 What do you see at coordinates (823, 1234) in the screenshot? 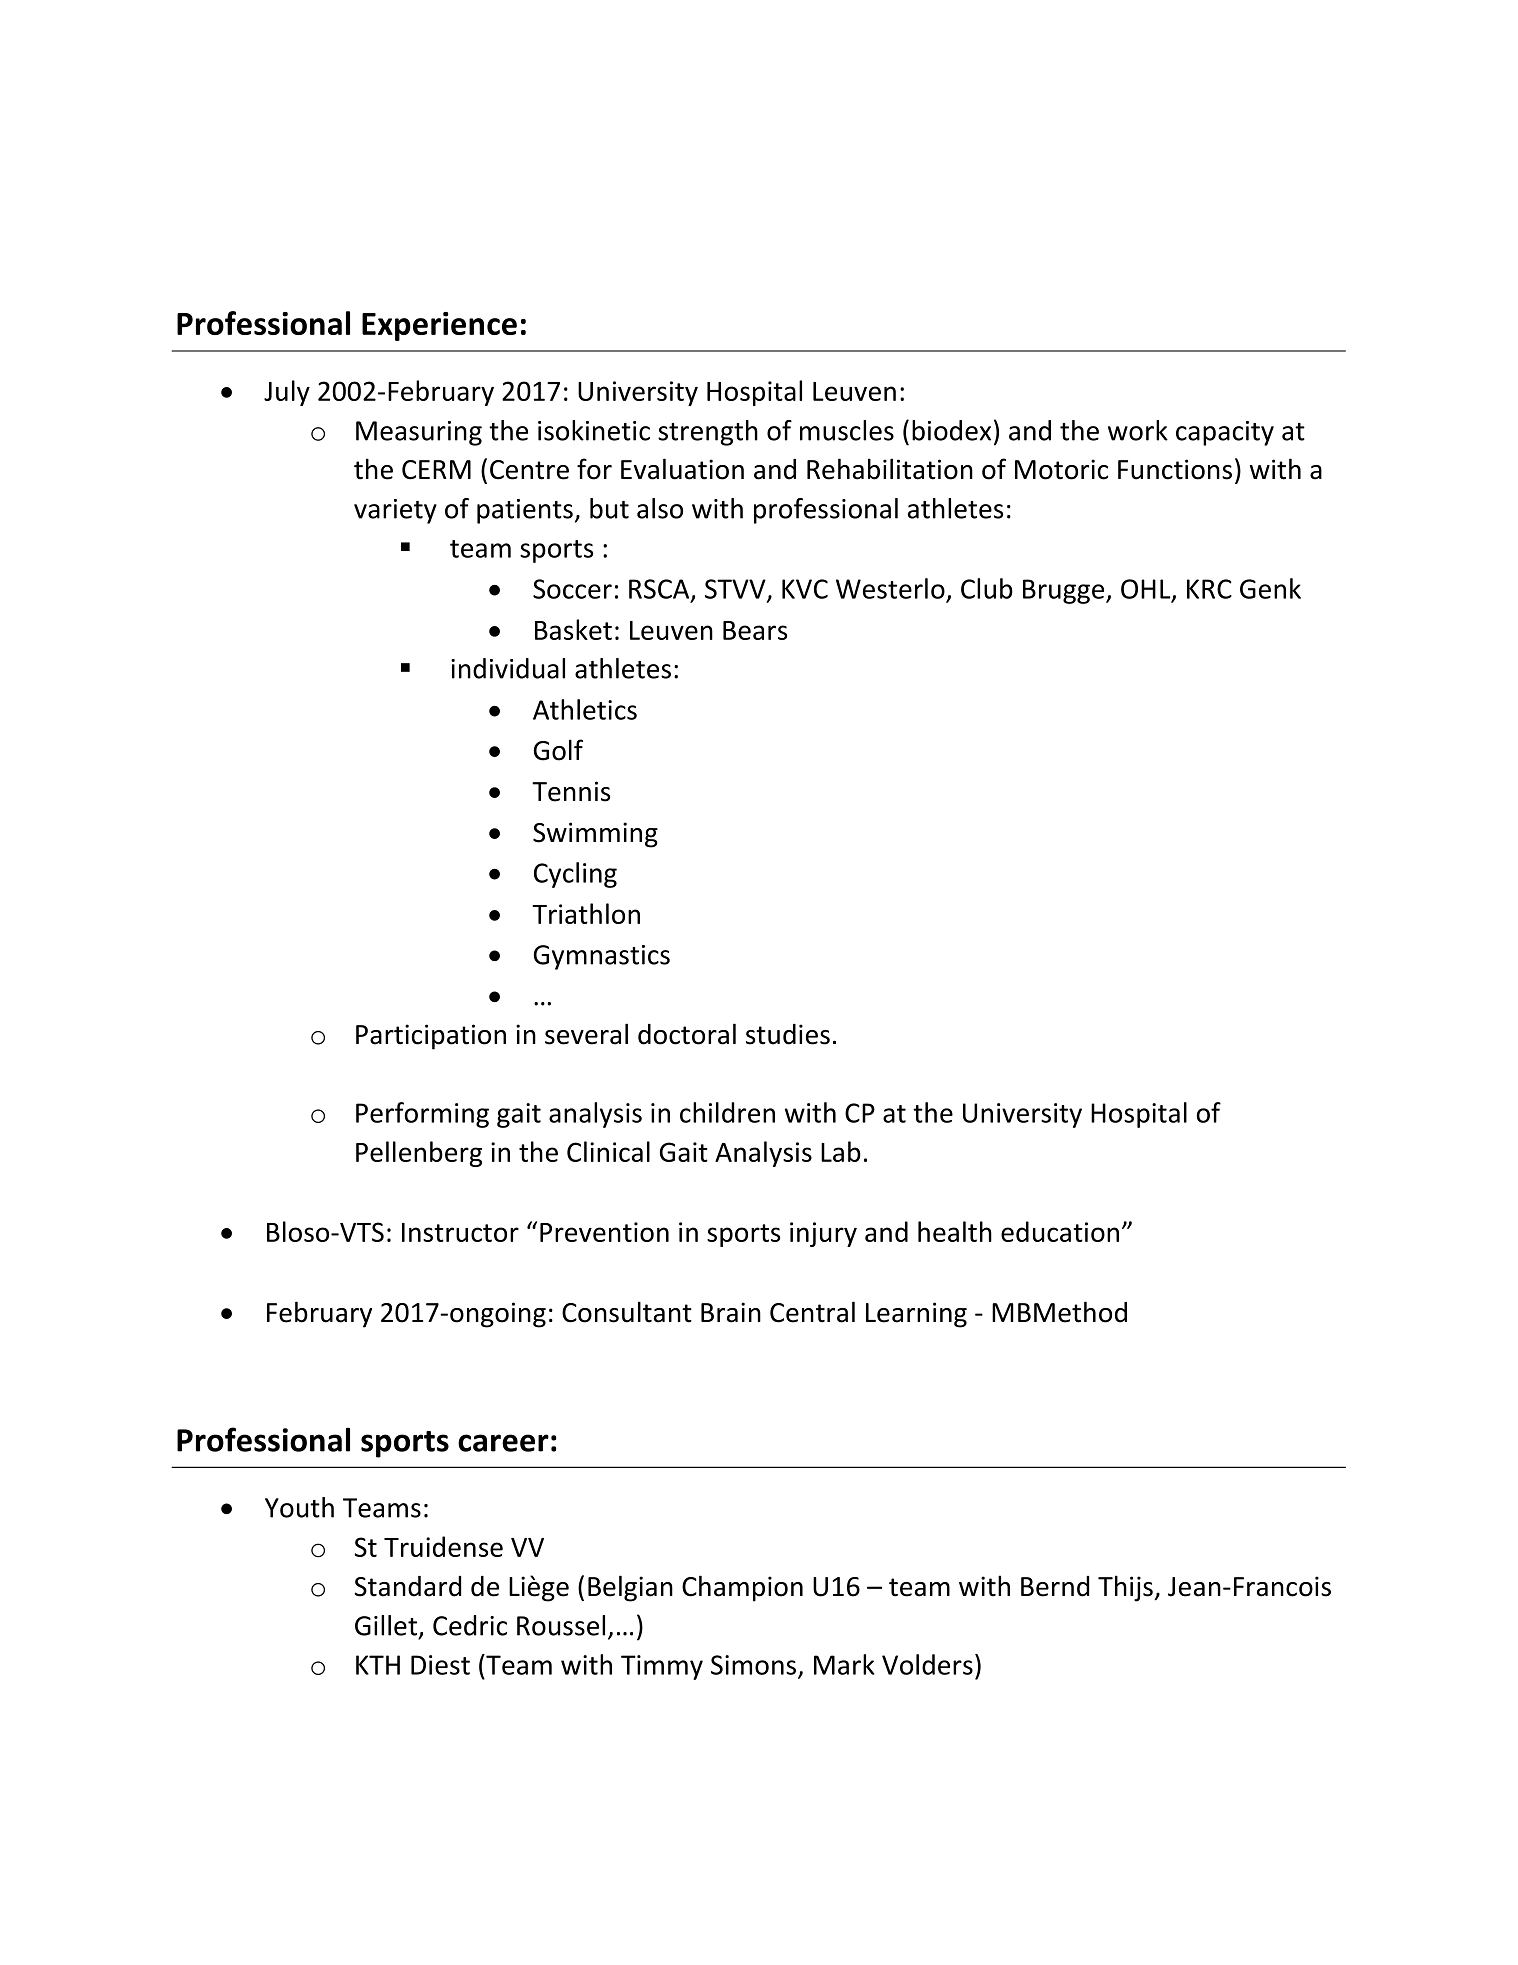
I see `injury` at bounding box center [823, 1234].
